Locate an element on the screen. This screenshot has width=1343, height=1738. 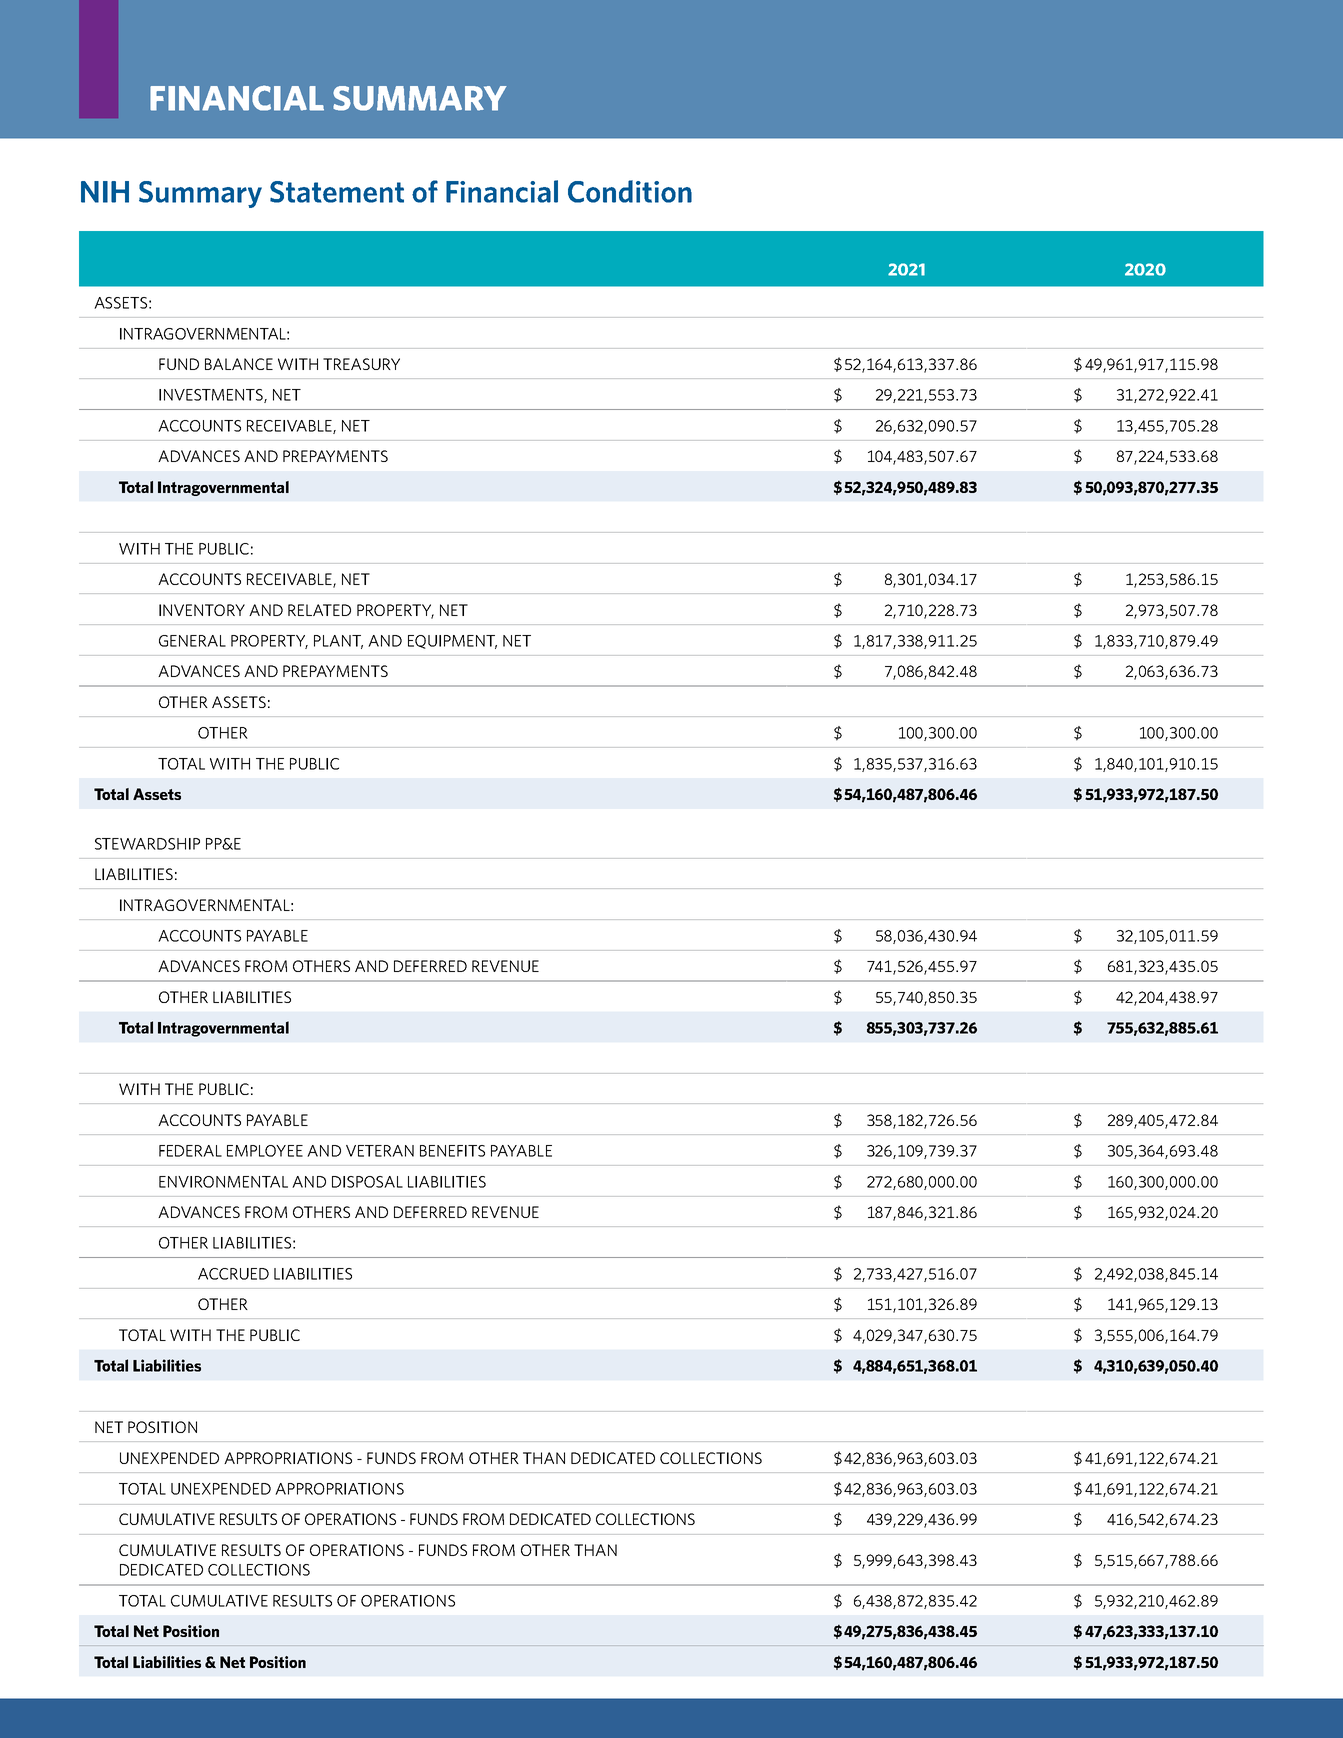
Statement is located at coordinates (337, 192).
